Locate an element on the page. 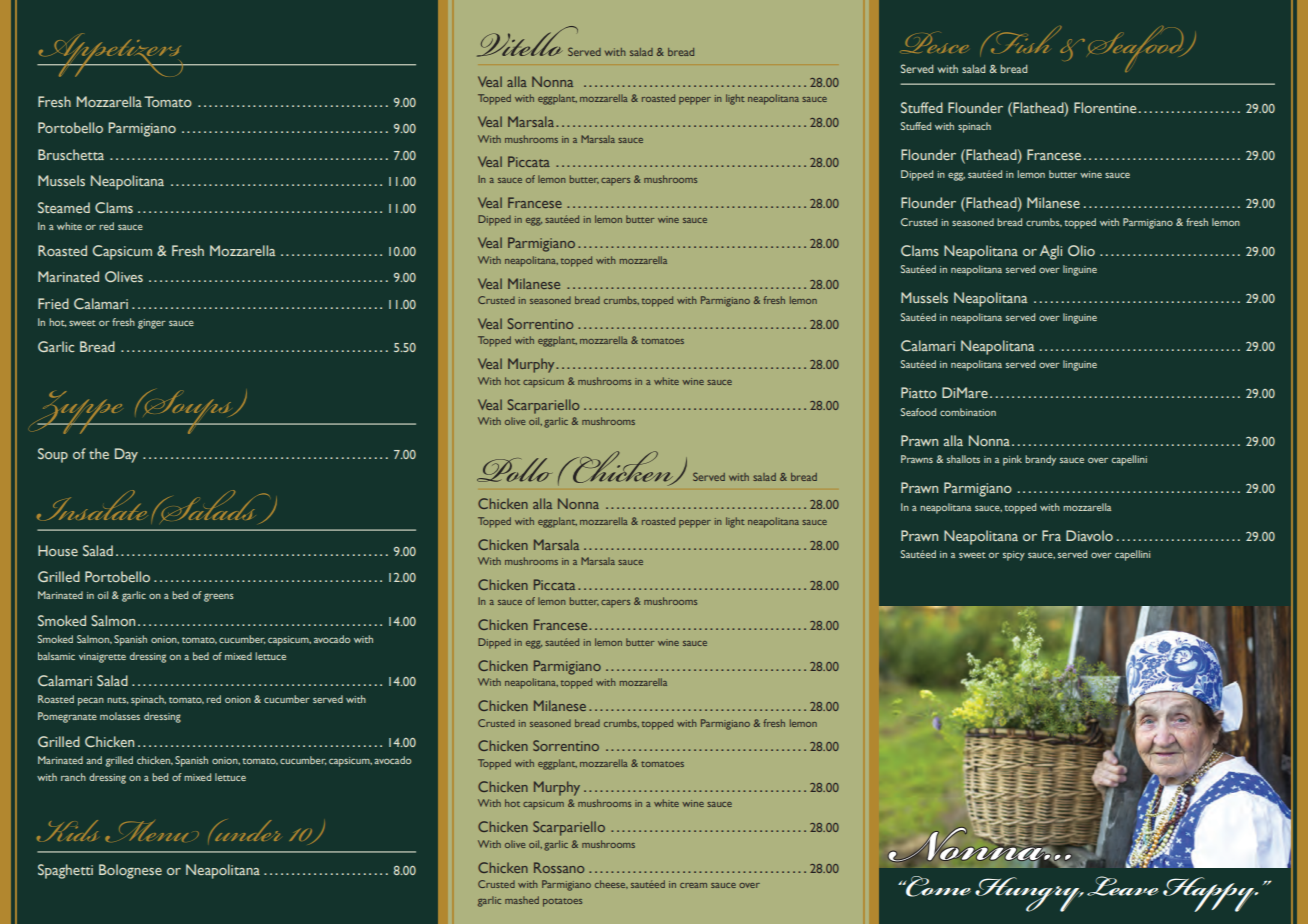 This page has height=924, width=1308. combination is located at coordinates (968, 412).
